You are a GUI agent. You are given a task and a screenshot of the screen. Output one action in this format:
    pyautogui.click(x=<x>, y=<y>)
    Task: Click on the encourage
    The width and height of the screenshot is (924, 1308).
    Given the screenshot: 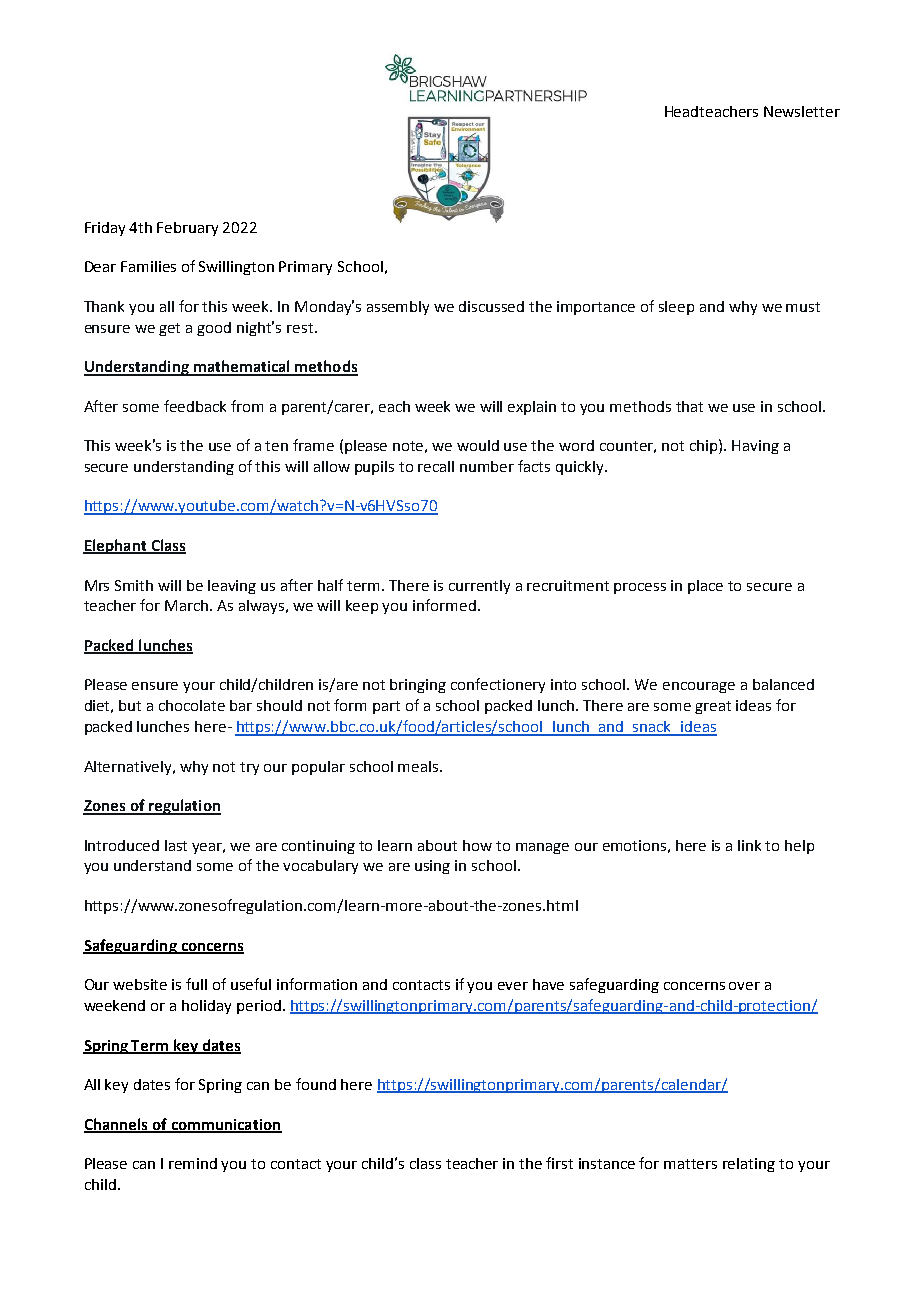 What is the action you would take?
    pyautogui.click(x=699, y=687)
